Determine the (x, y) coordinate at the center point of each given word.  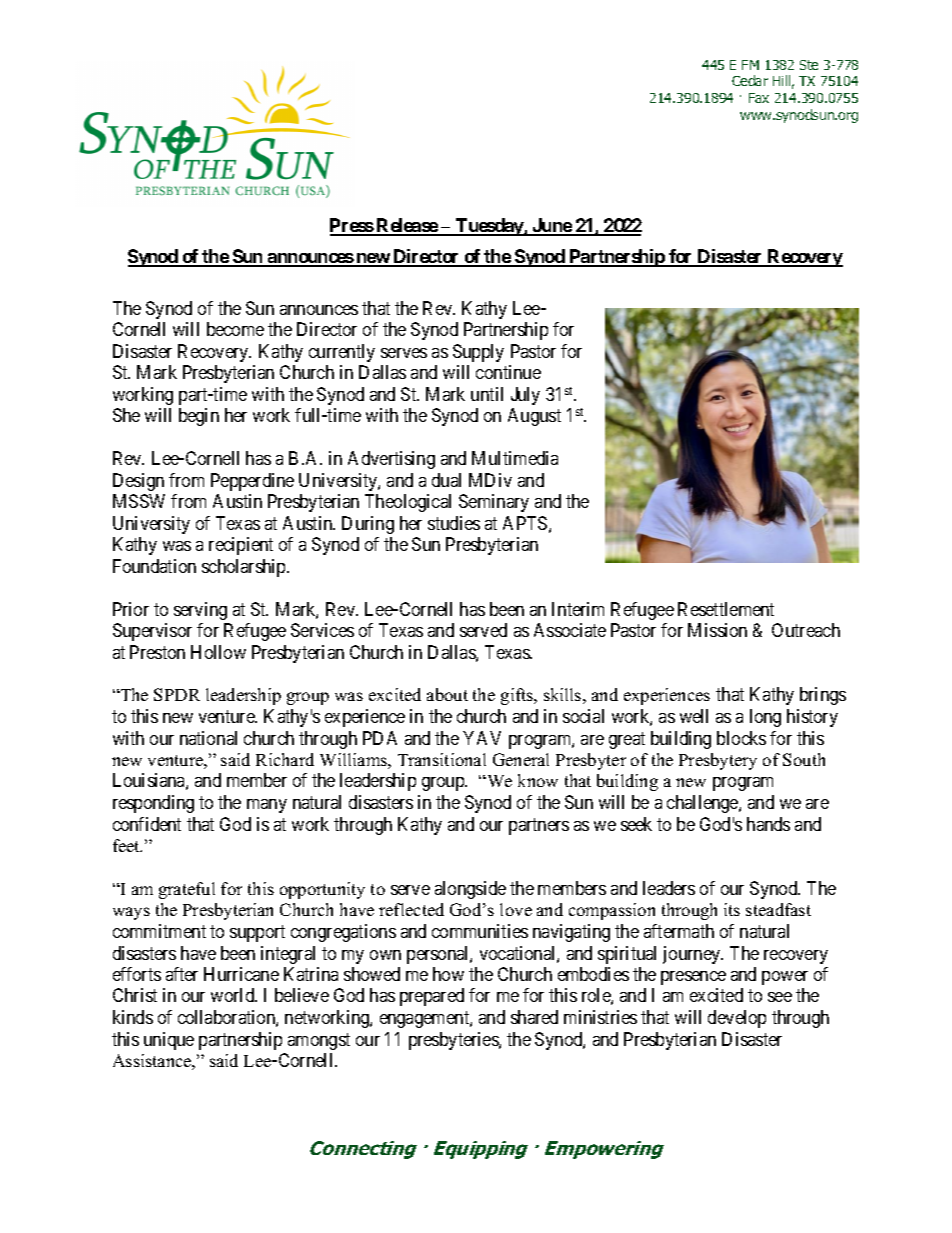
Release (407, 226)
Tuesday (489, 227)
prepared (432, 997)
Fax (759, 98)
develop (737, 1019)
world (234, 995)
